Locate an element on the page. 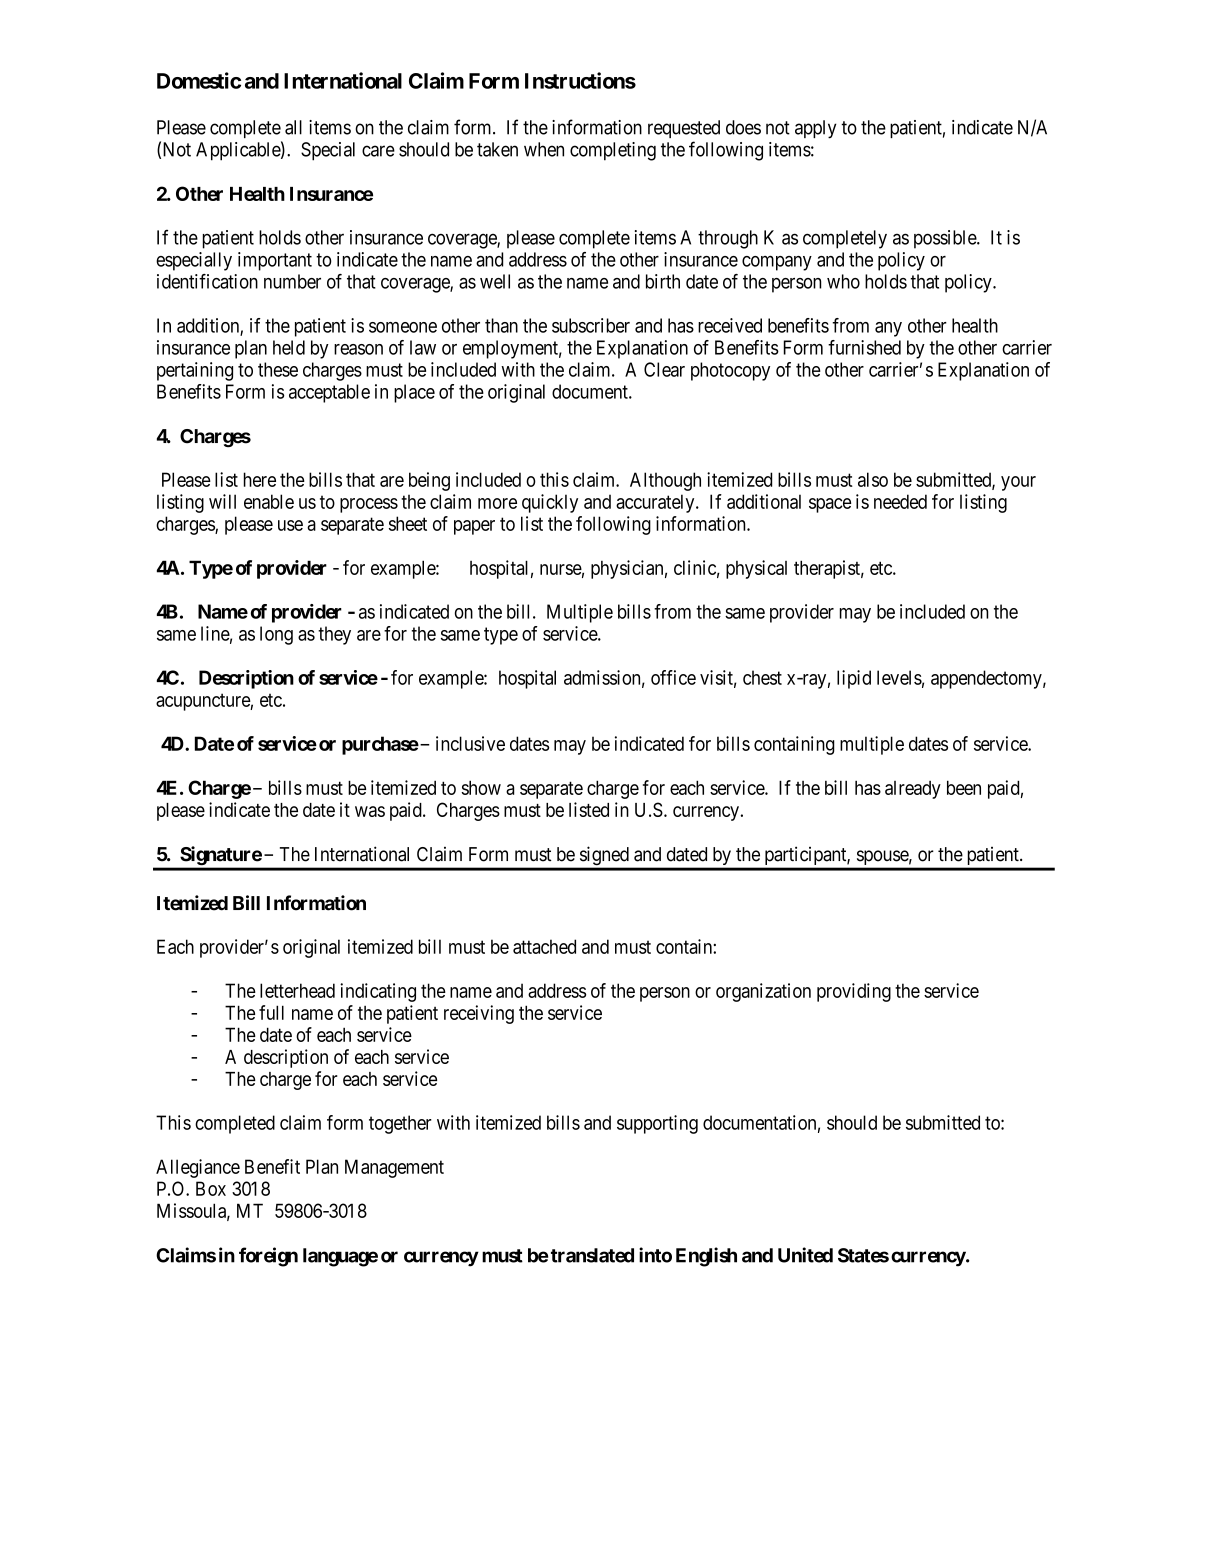 The height and width of the document is (1563, 1208). lipid is located at coordinates (854, 679).
